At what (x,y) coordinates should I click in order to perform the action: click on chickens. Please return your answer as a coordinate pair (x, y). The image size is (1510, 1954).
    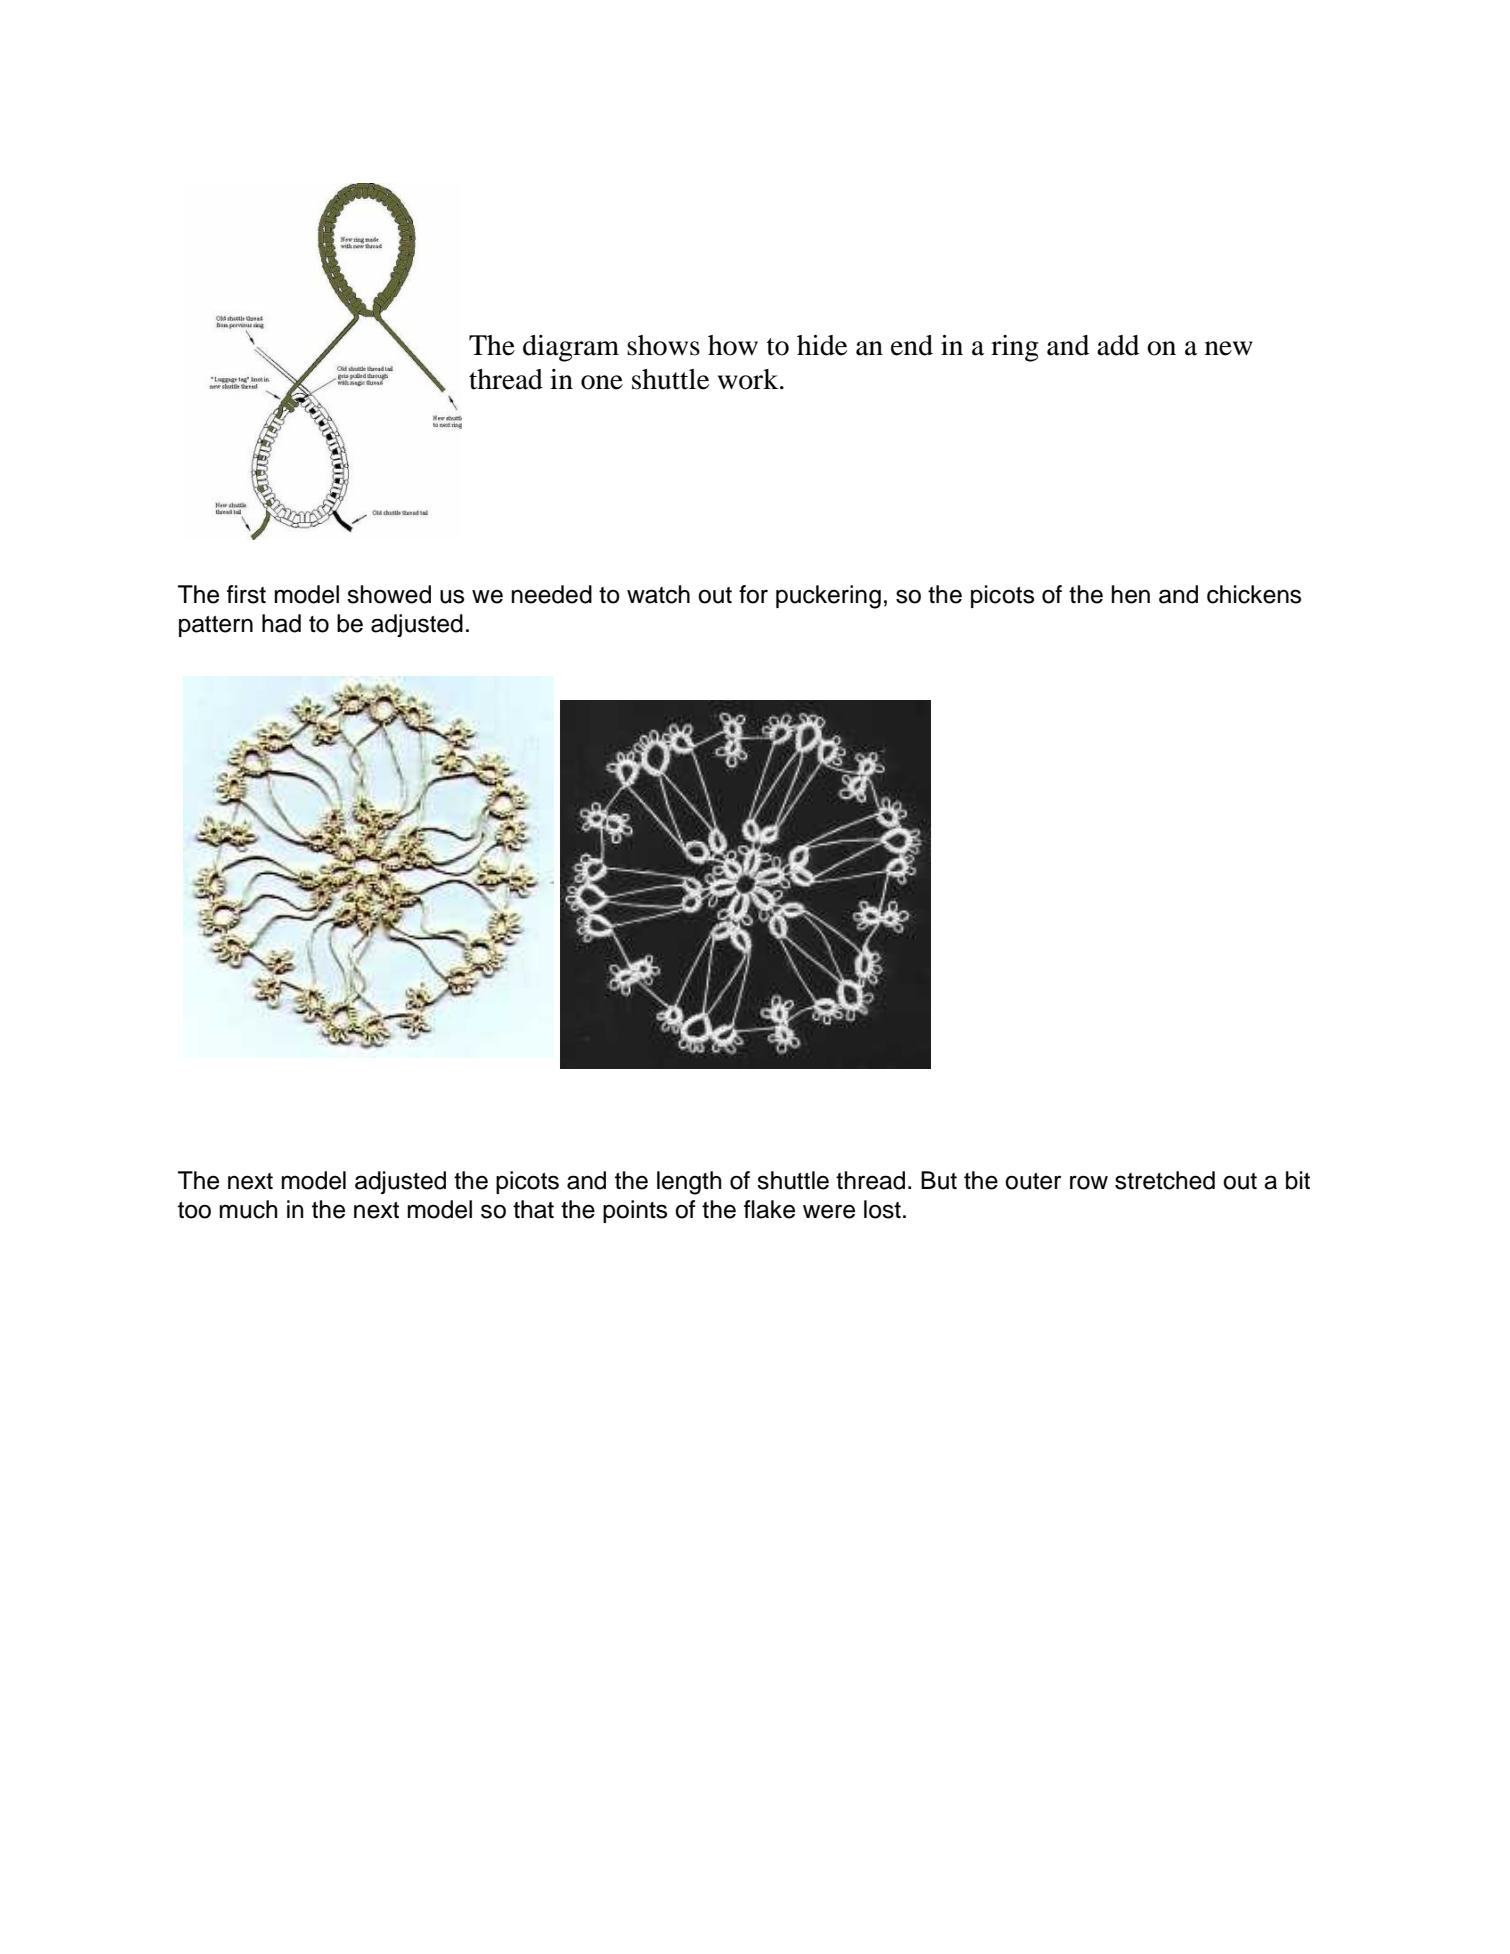
    Looking at the image, I should click on (1254, 594).
